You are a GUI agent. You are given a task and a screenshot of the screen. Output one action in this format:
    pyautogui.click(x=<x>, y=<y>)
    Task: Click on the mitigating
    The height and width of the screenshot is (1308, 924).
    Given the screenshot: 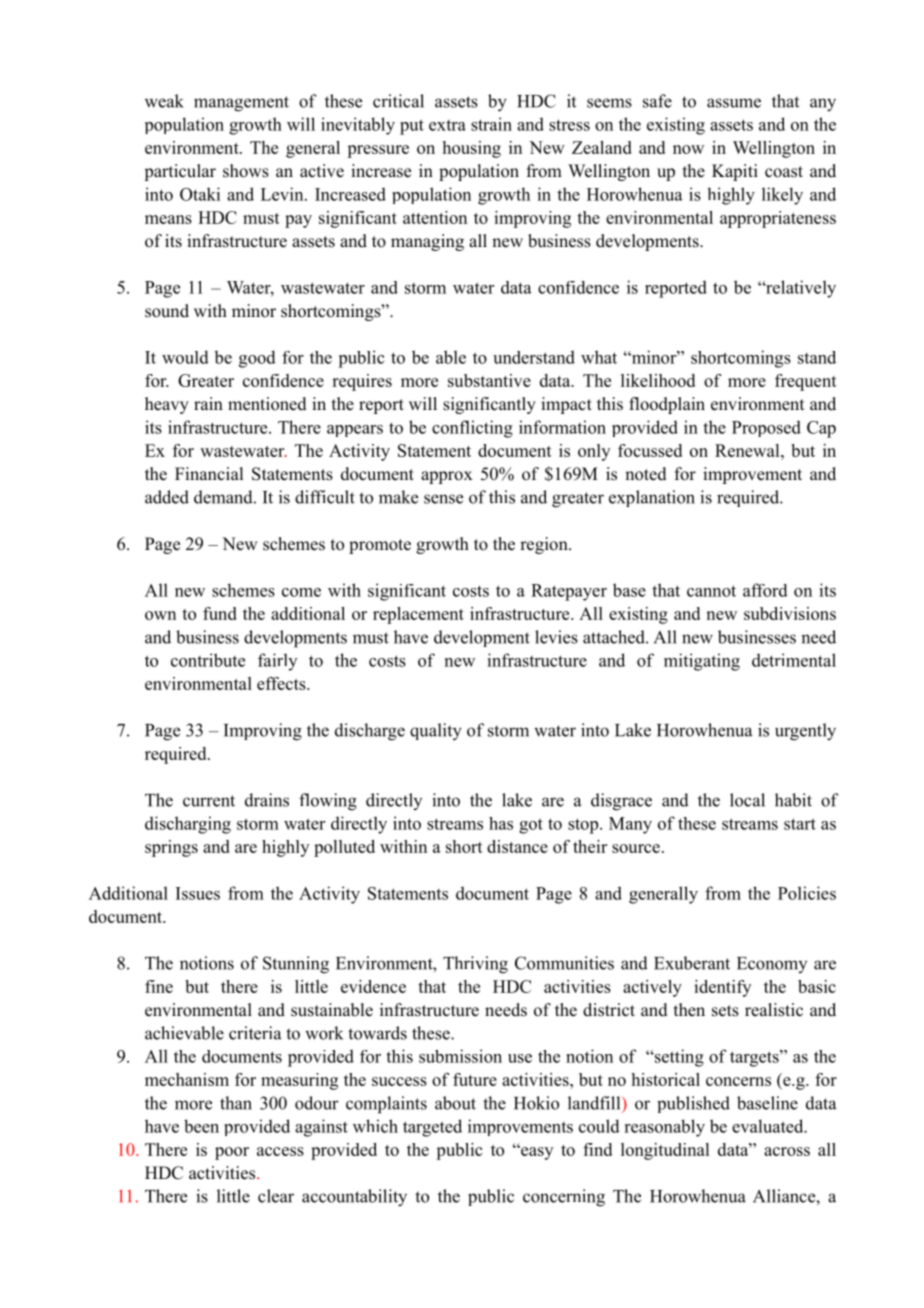 What is the action you would take?
    pyautogui.click(x=702, y=662)
